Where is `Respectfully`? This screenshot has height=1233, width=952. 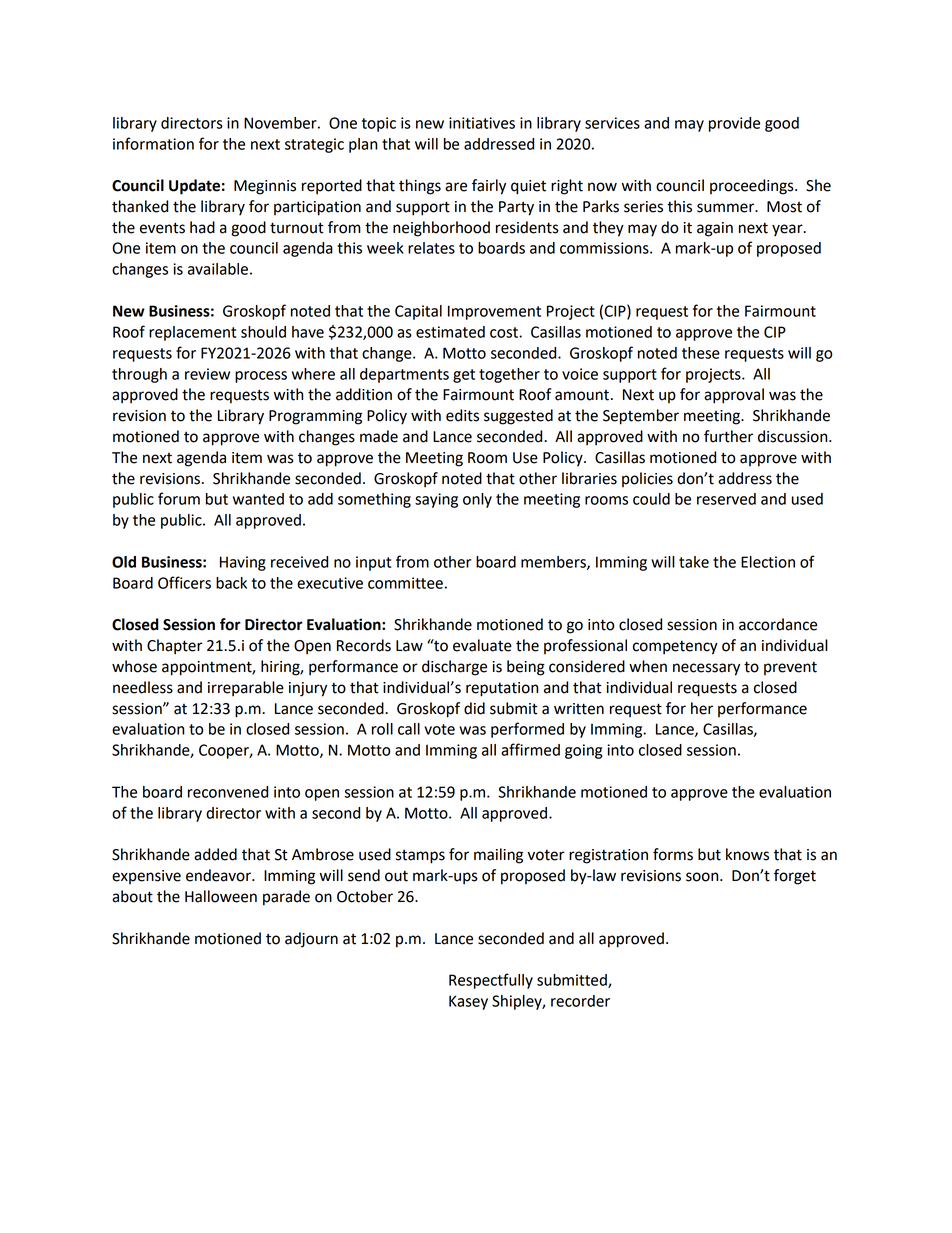 Respectfully is located at coordinates (491, 981).
